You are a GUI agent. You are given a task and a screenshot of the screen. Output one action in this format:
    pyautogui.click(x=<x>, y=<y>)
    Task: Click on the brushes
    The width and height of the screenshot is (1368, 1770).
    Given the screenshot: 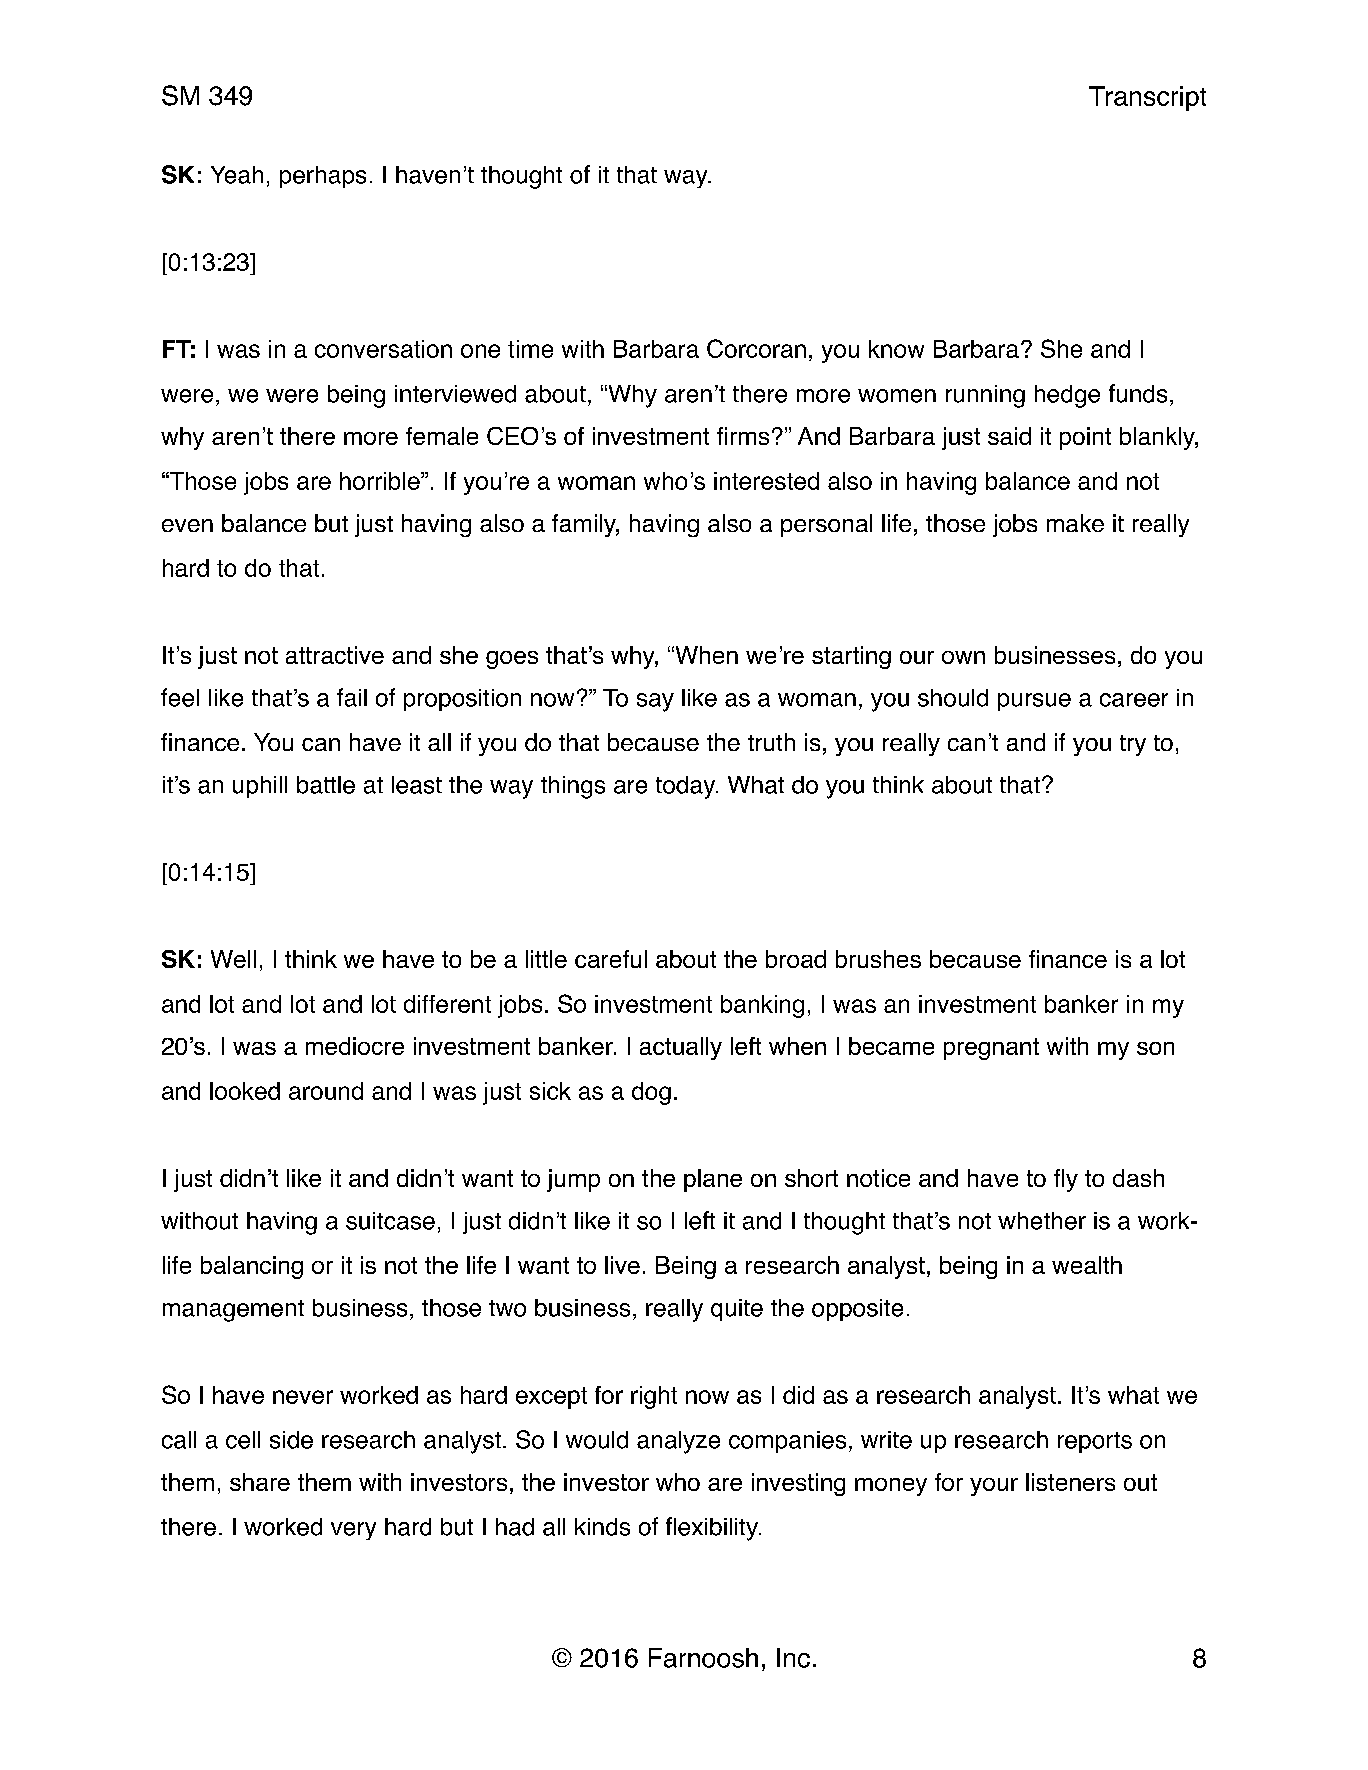 What is the action you would take?
    pyautogui.click(x=878, y=959)
